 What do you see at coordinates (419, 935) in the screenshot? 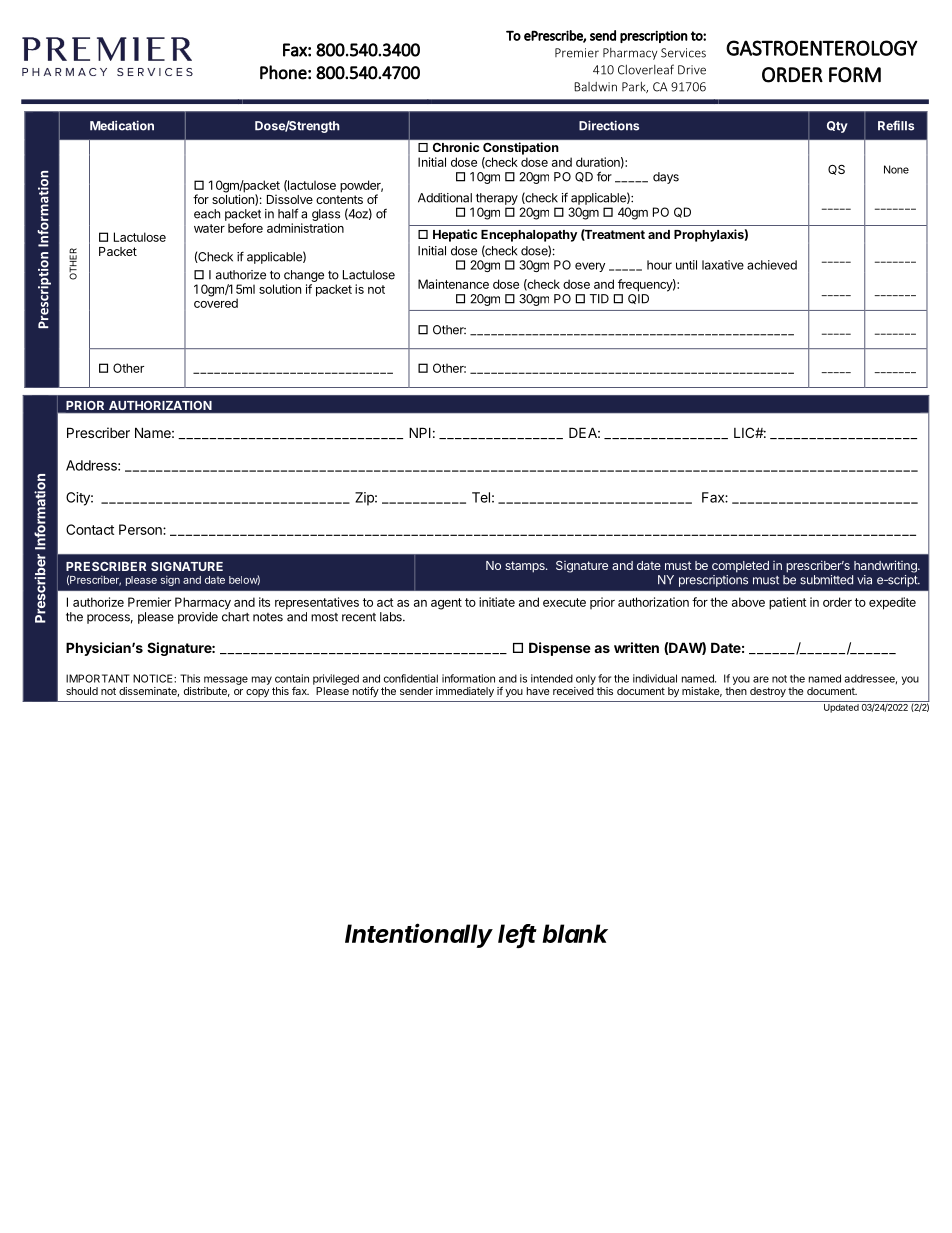
I see `Intentionally` at bounding box center [419, 935].
